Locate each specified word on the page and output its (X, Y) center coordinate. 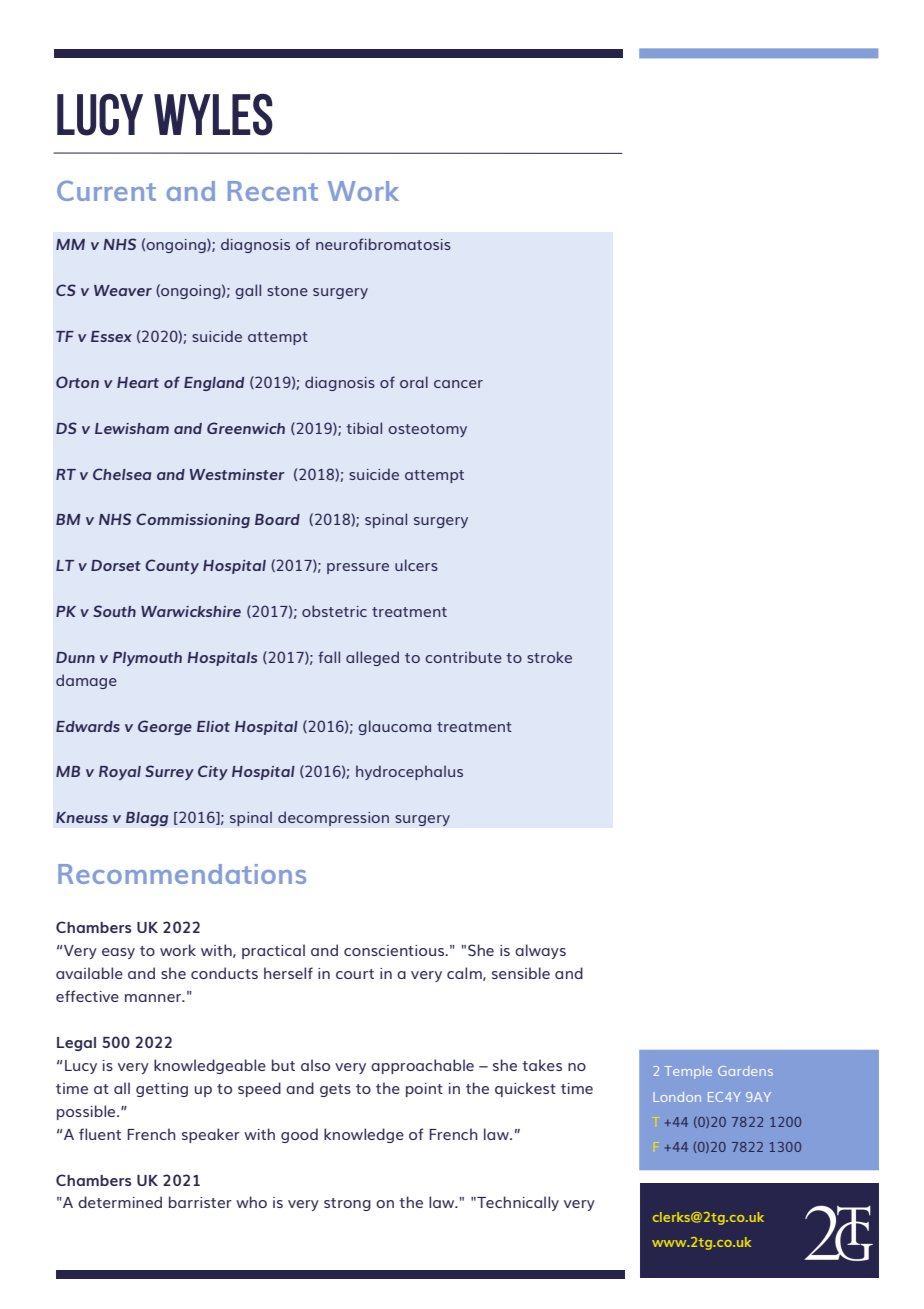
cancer (458, 384)
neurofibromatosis (383, 244)
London (677, 1097)
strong (347, 1204)
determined (120, 1202)
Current (106, 191)
